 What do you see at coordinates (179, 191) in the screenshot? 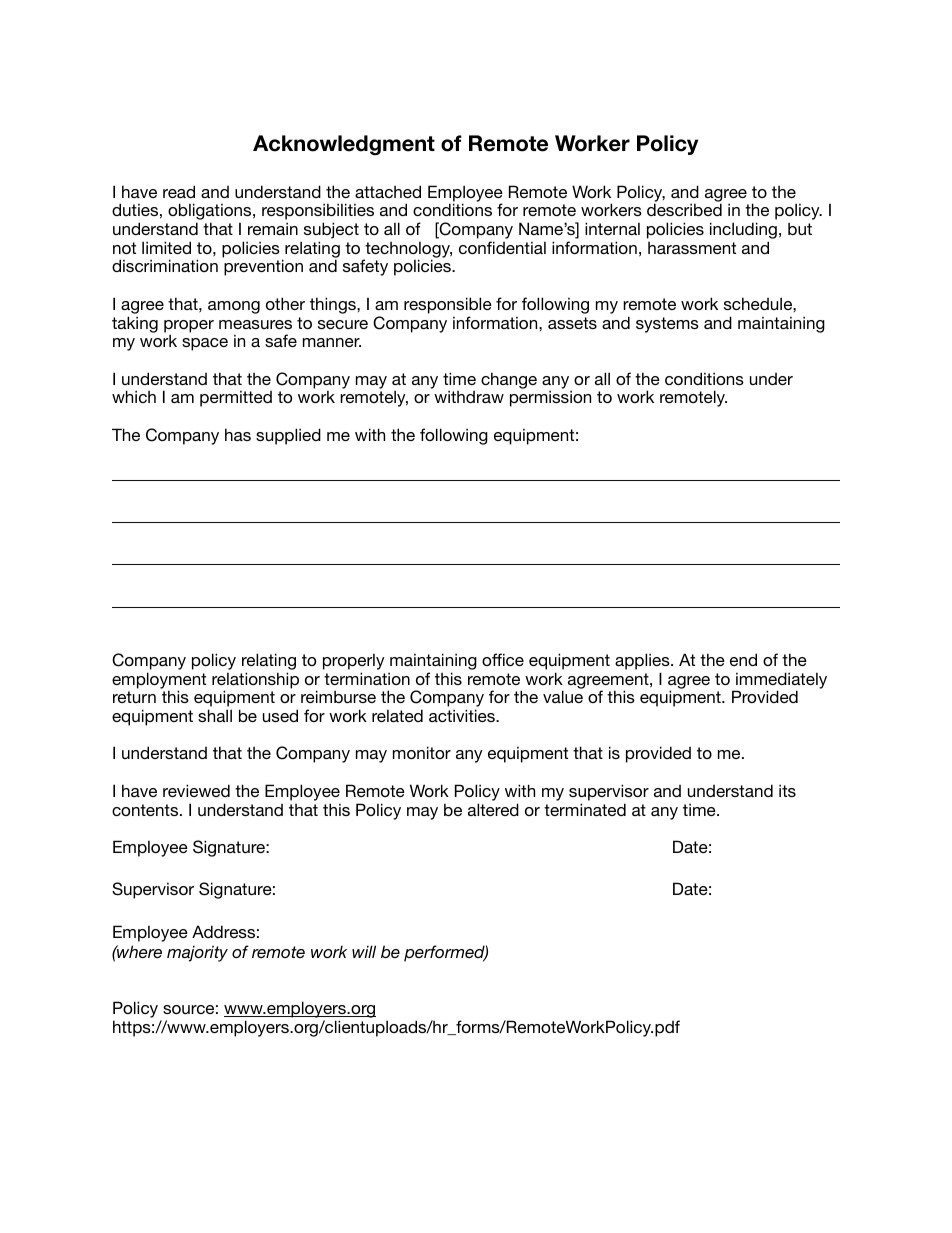
I see `read` at bounding box center [179, 191].
